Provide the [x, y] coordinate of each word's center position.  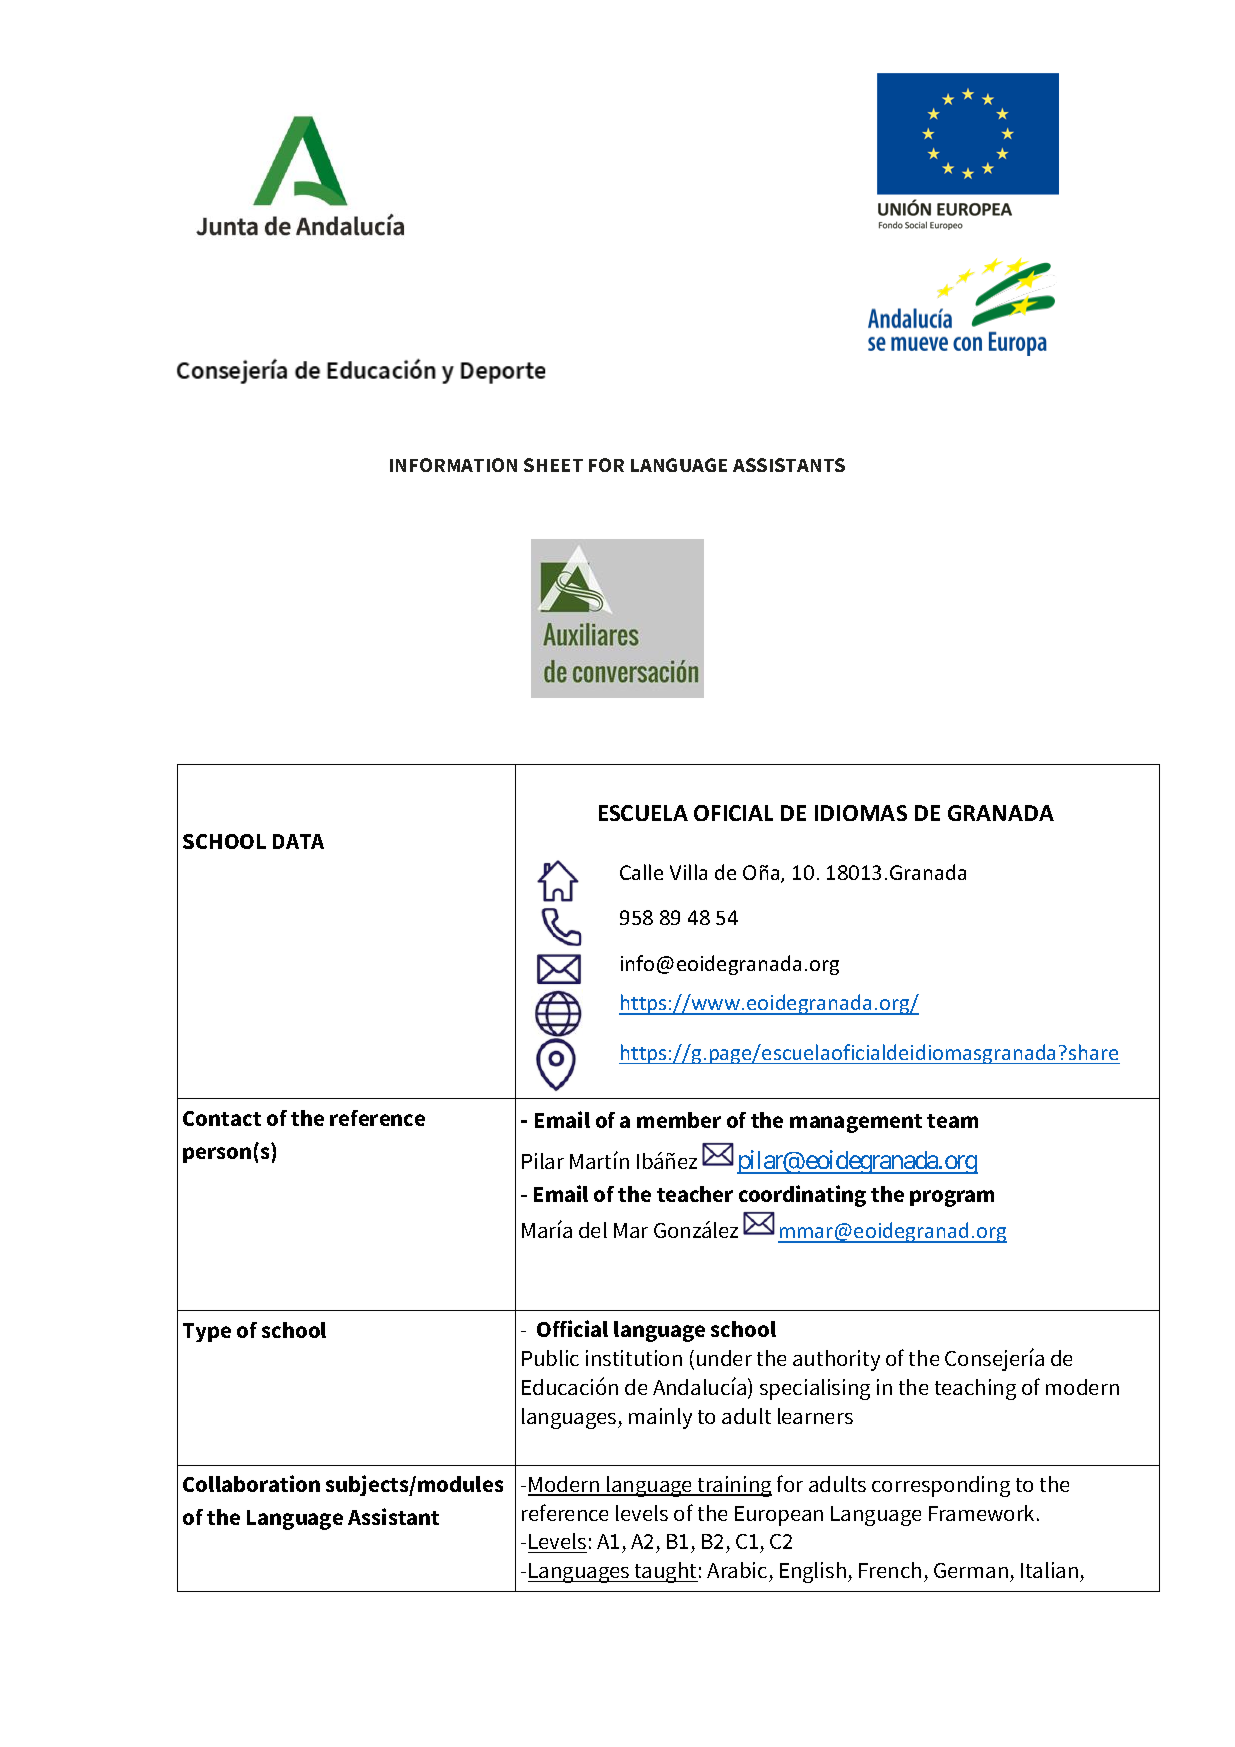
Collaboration [251, 1483]
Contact [222, 1118]
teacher [695, 1194]
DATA [298, 841]
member [679, 1120]
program [952, 1198]
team [952, 1121]
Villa [688, 872]
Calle [641, 872]
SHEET [553, 465]
